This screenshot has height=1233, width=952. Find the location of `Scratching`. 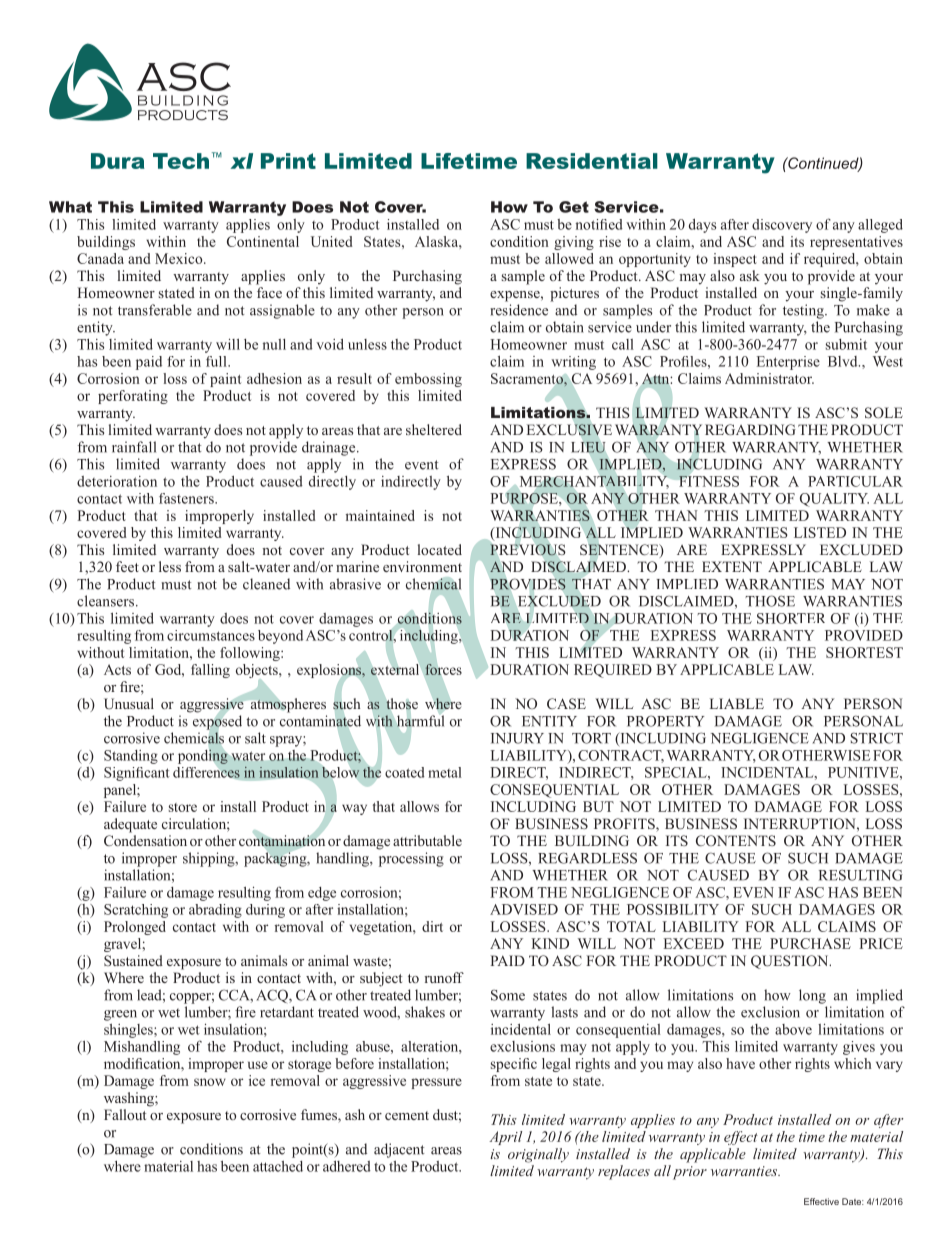

Scratching is located at coordinates (136, 911).
